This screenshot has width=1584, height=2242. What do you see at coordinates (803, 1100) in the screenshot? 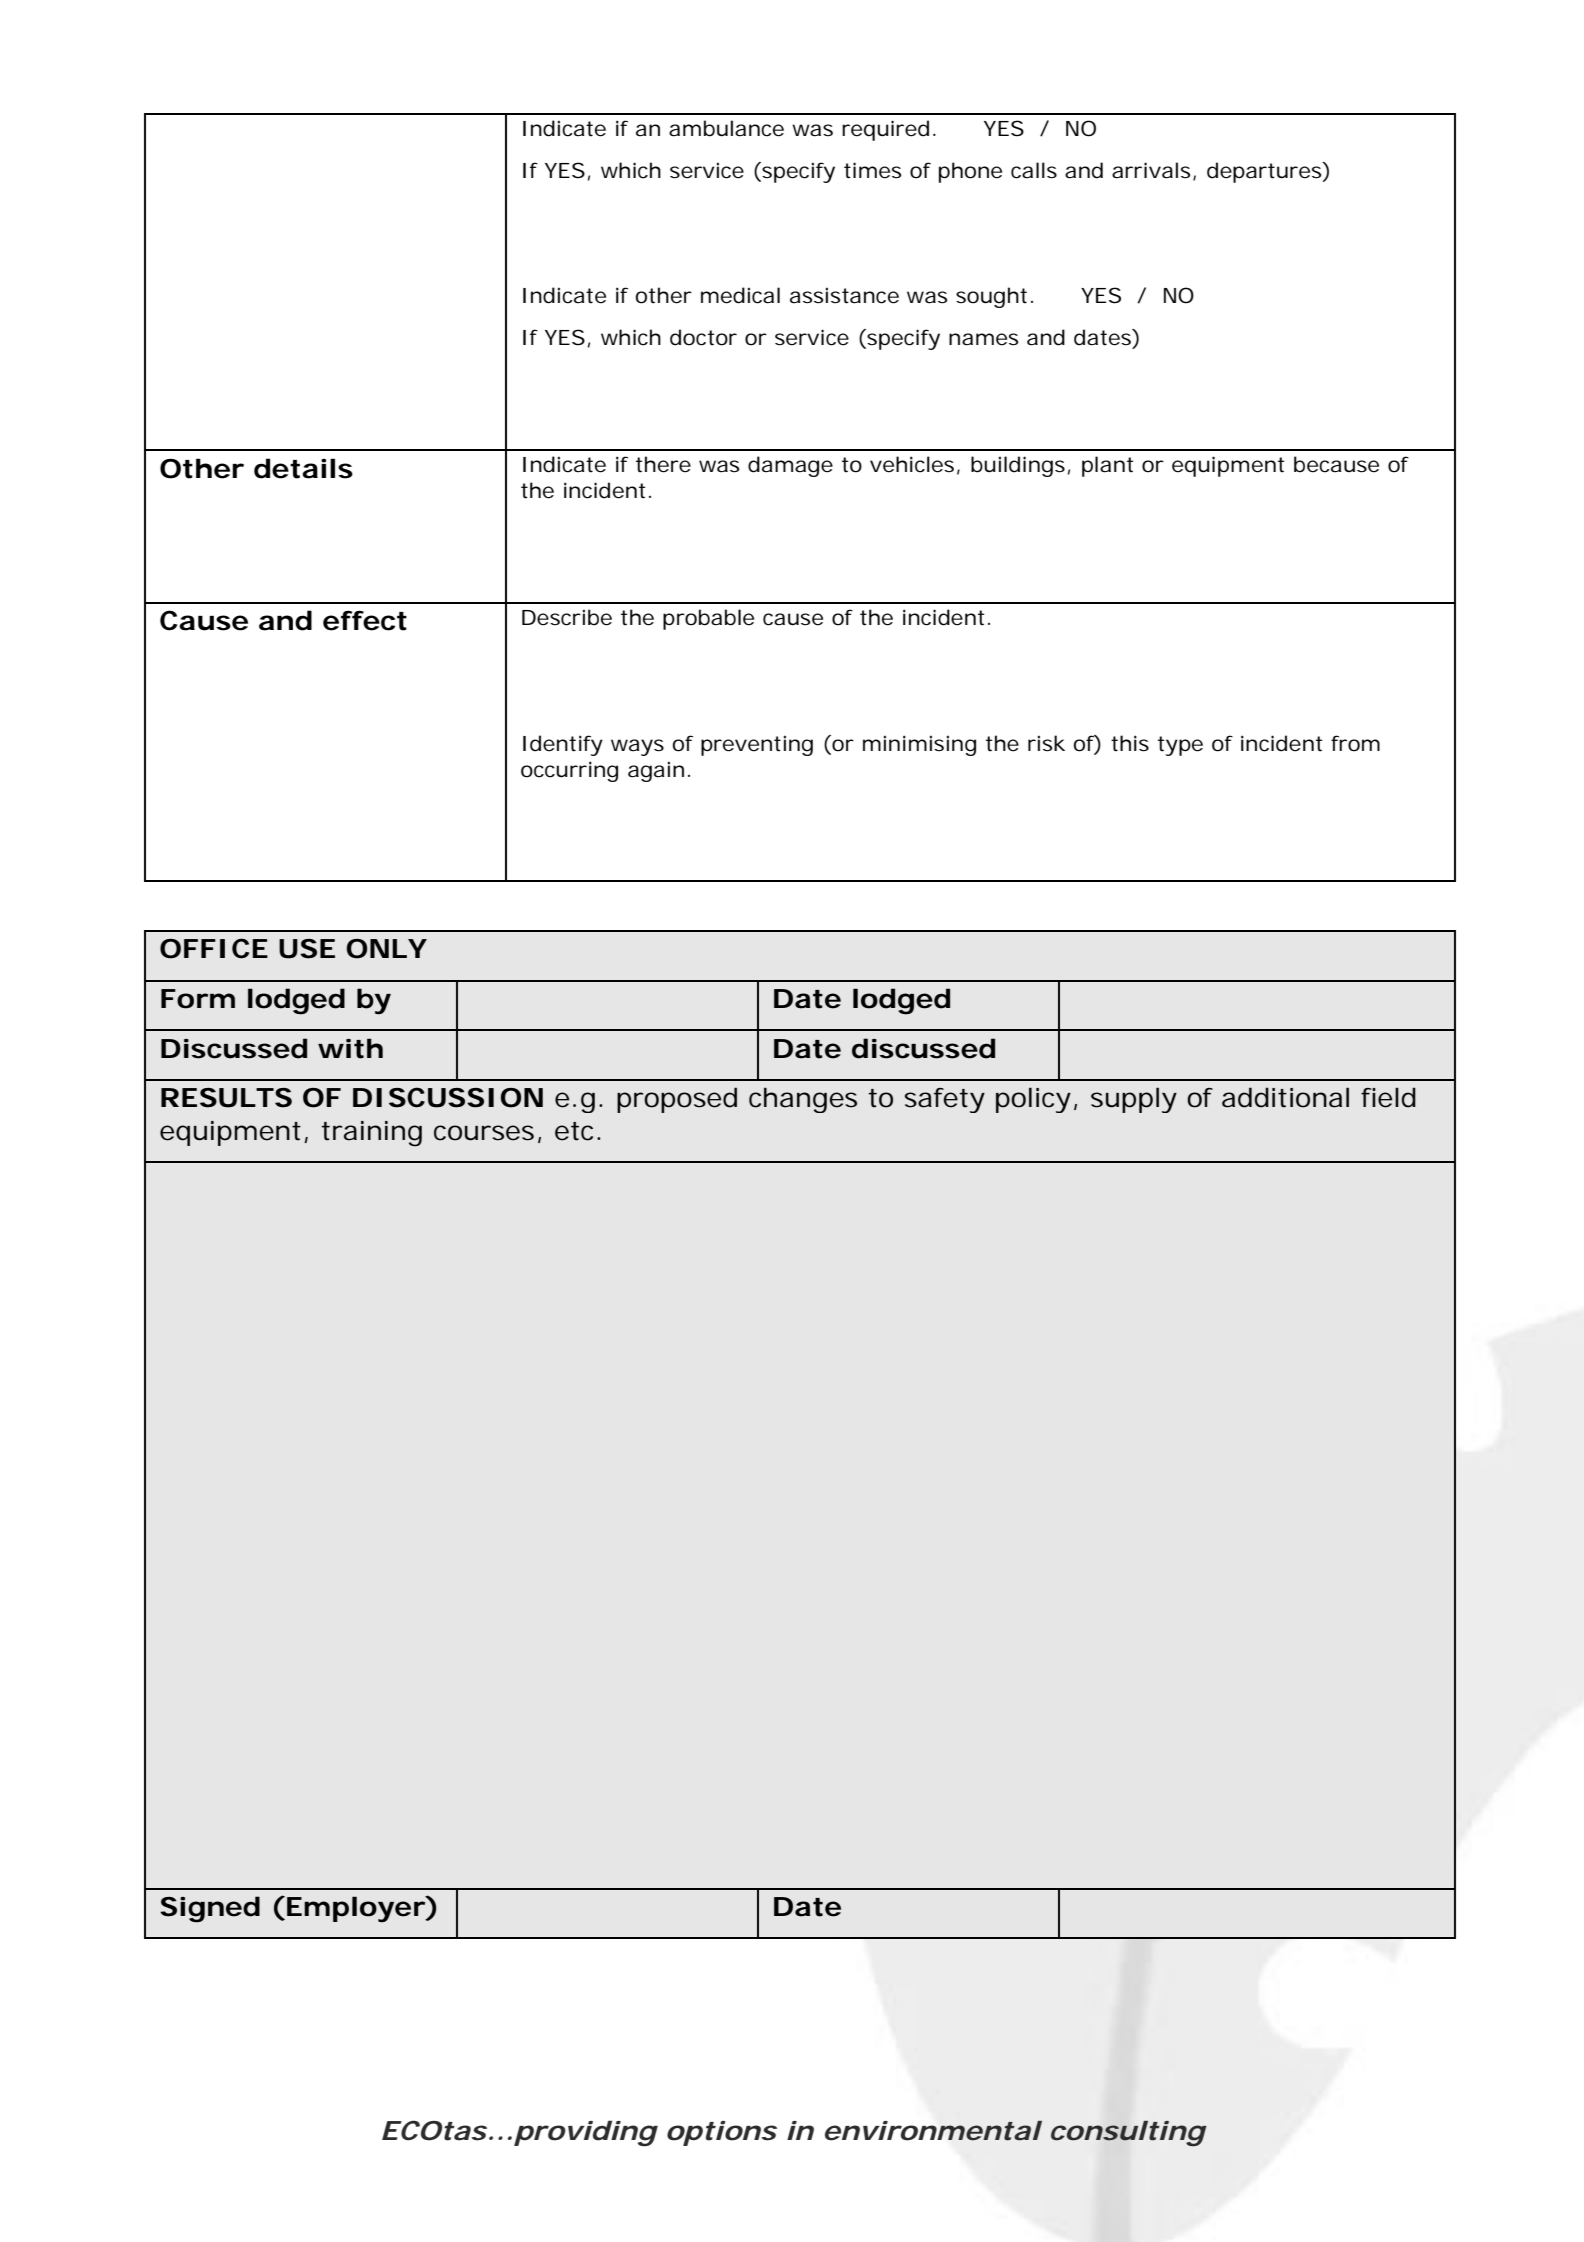
I see `changes` at bounding box center [803, 1100].
